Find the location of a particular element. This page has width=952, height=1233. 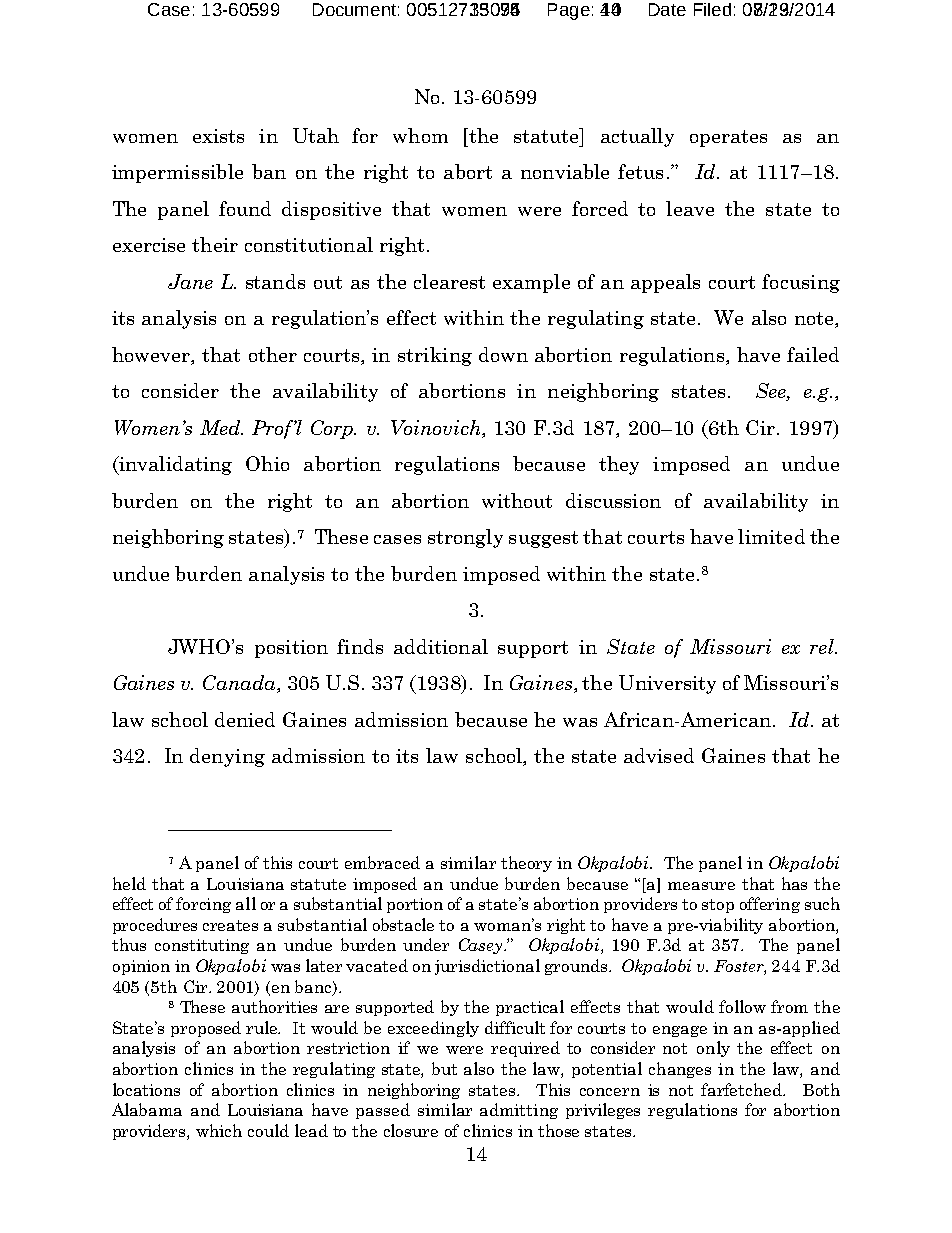

rel is located at coordinates (823, 646).
